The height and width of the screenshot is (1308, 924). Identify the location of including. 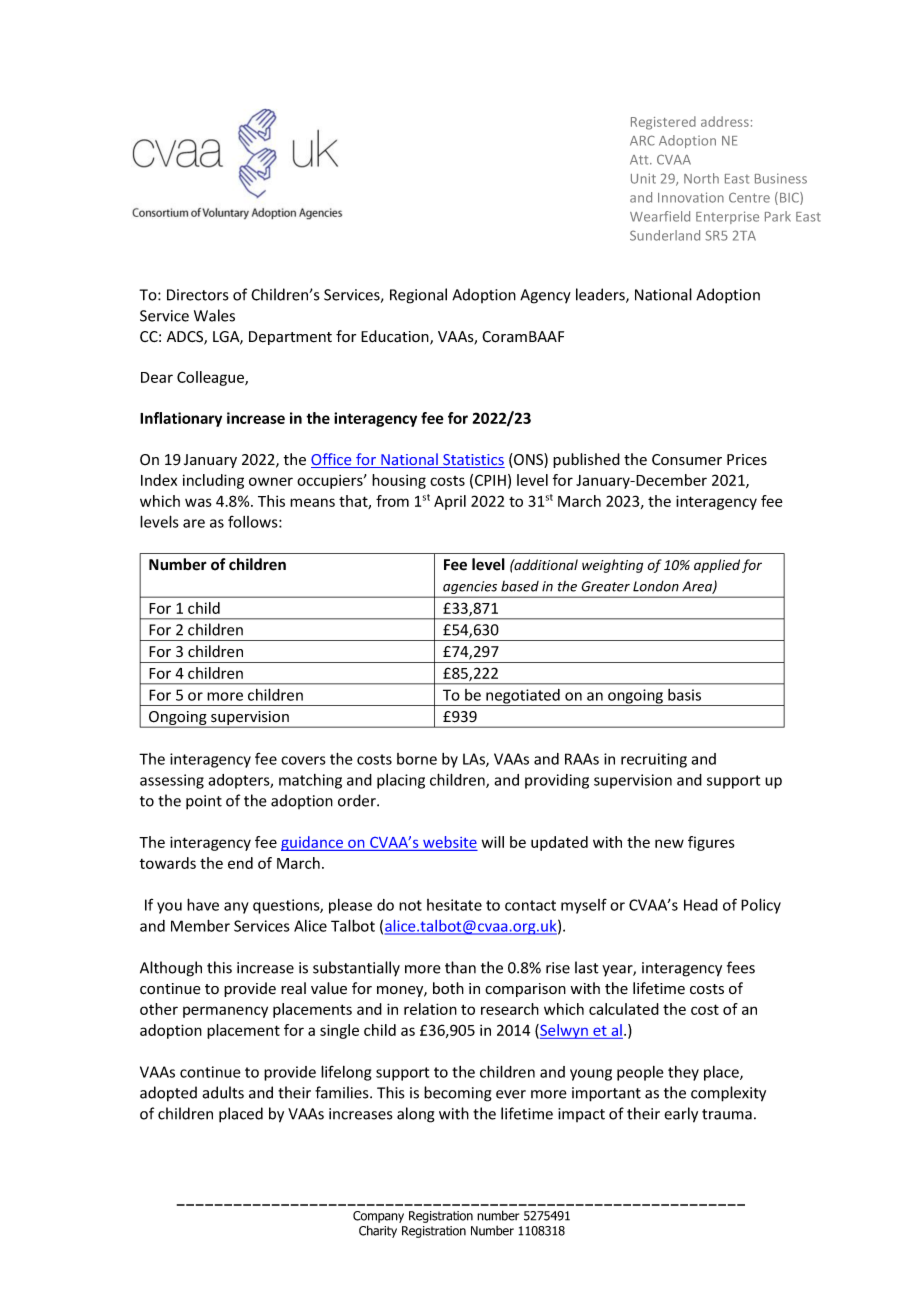
(213, 481).
